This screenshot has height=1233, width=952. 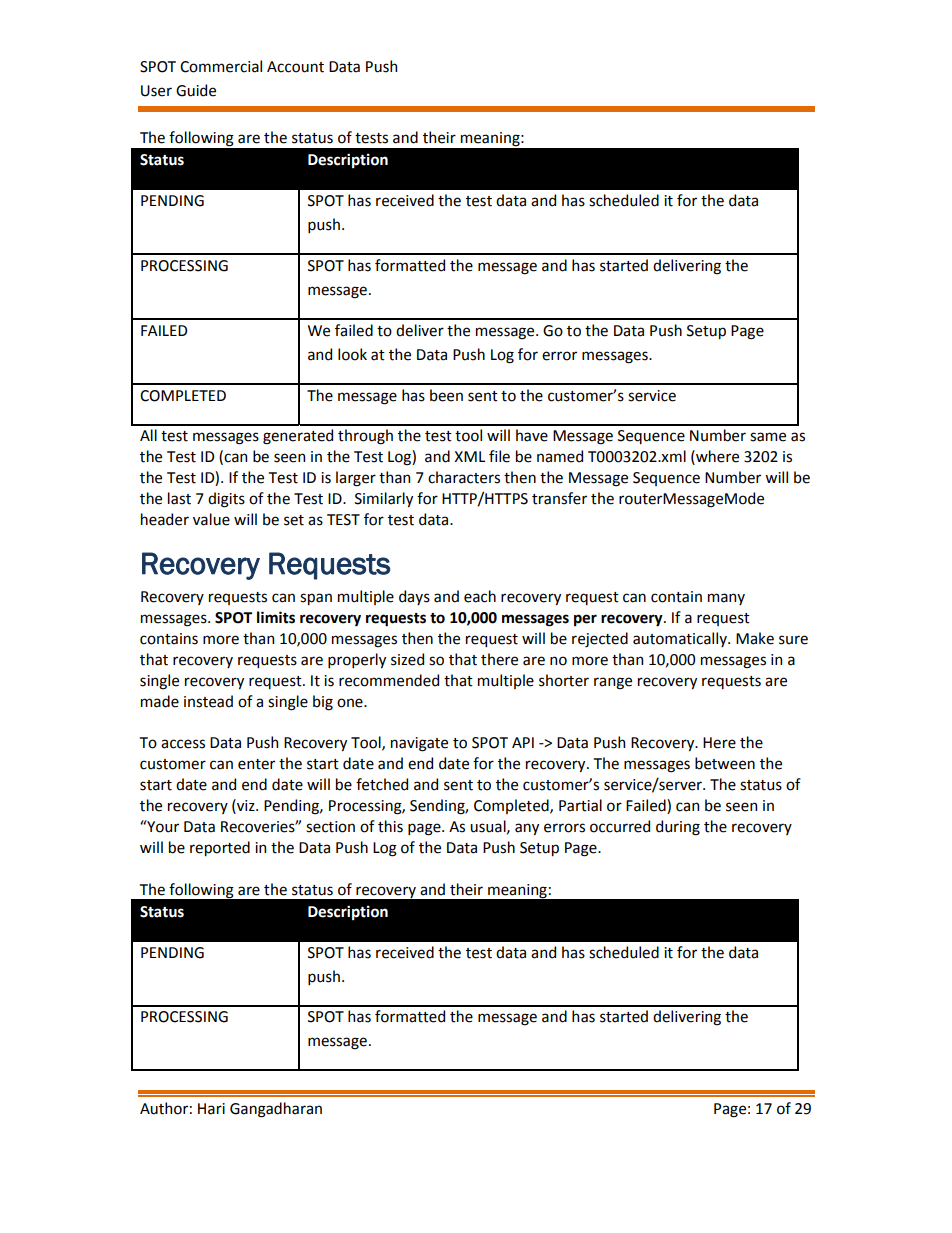 I want to click on same, so click(x=768, y=437).
